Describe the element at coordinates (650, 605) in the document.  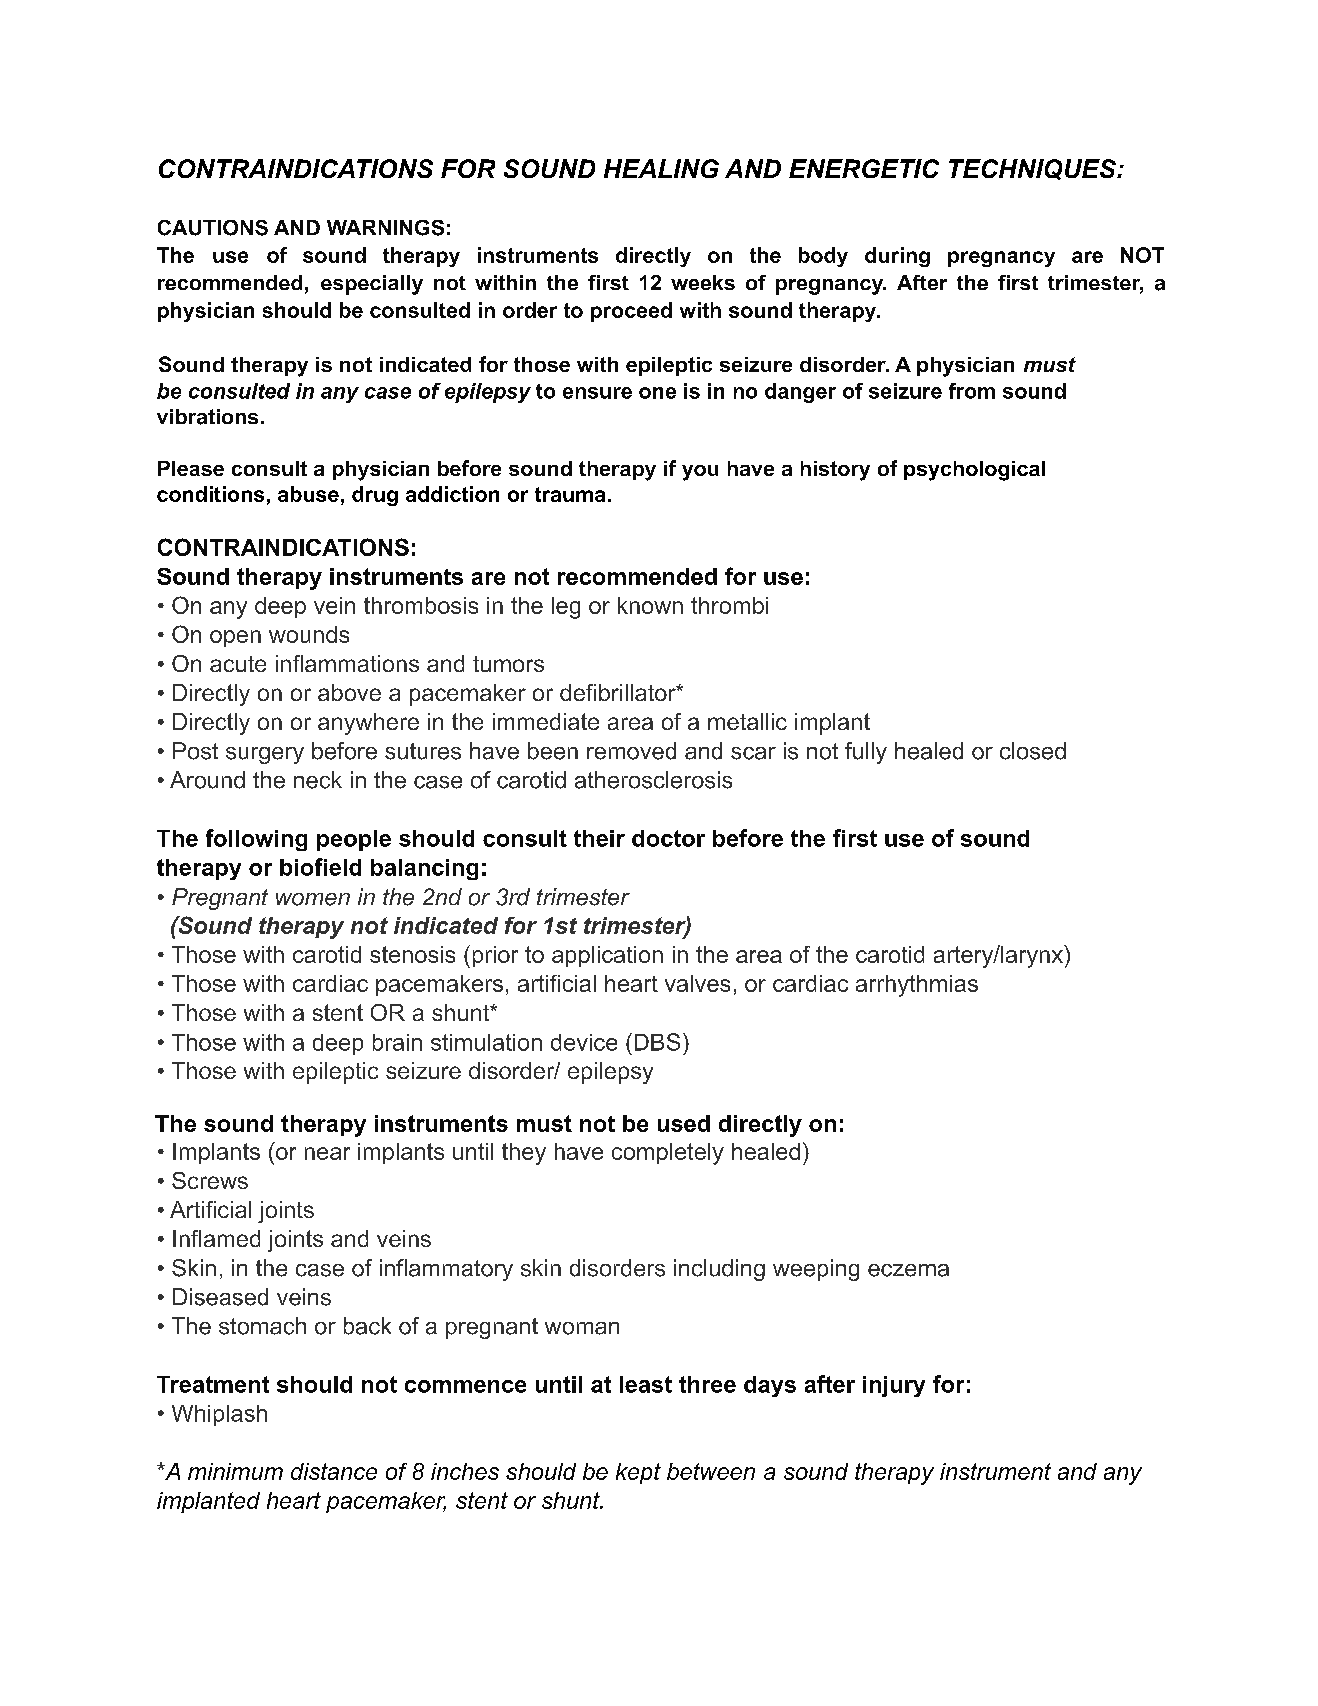
I see `known` at that location.
